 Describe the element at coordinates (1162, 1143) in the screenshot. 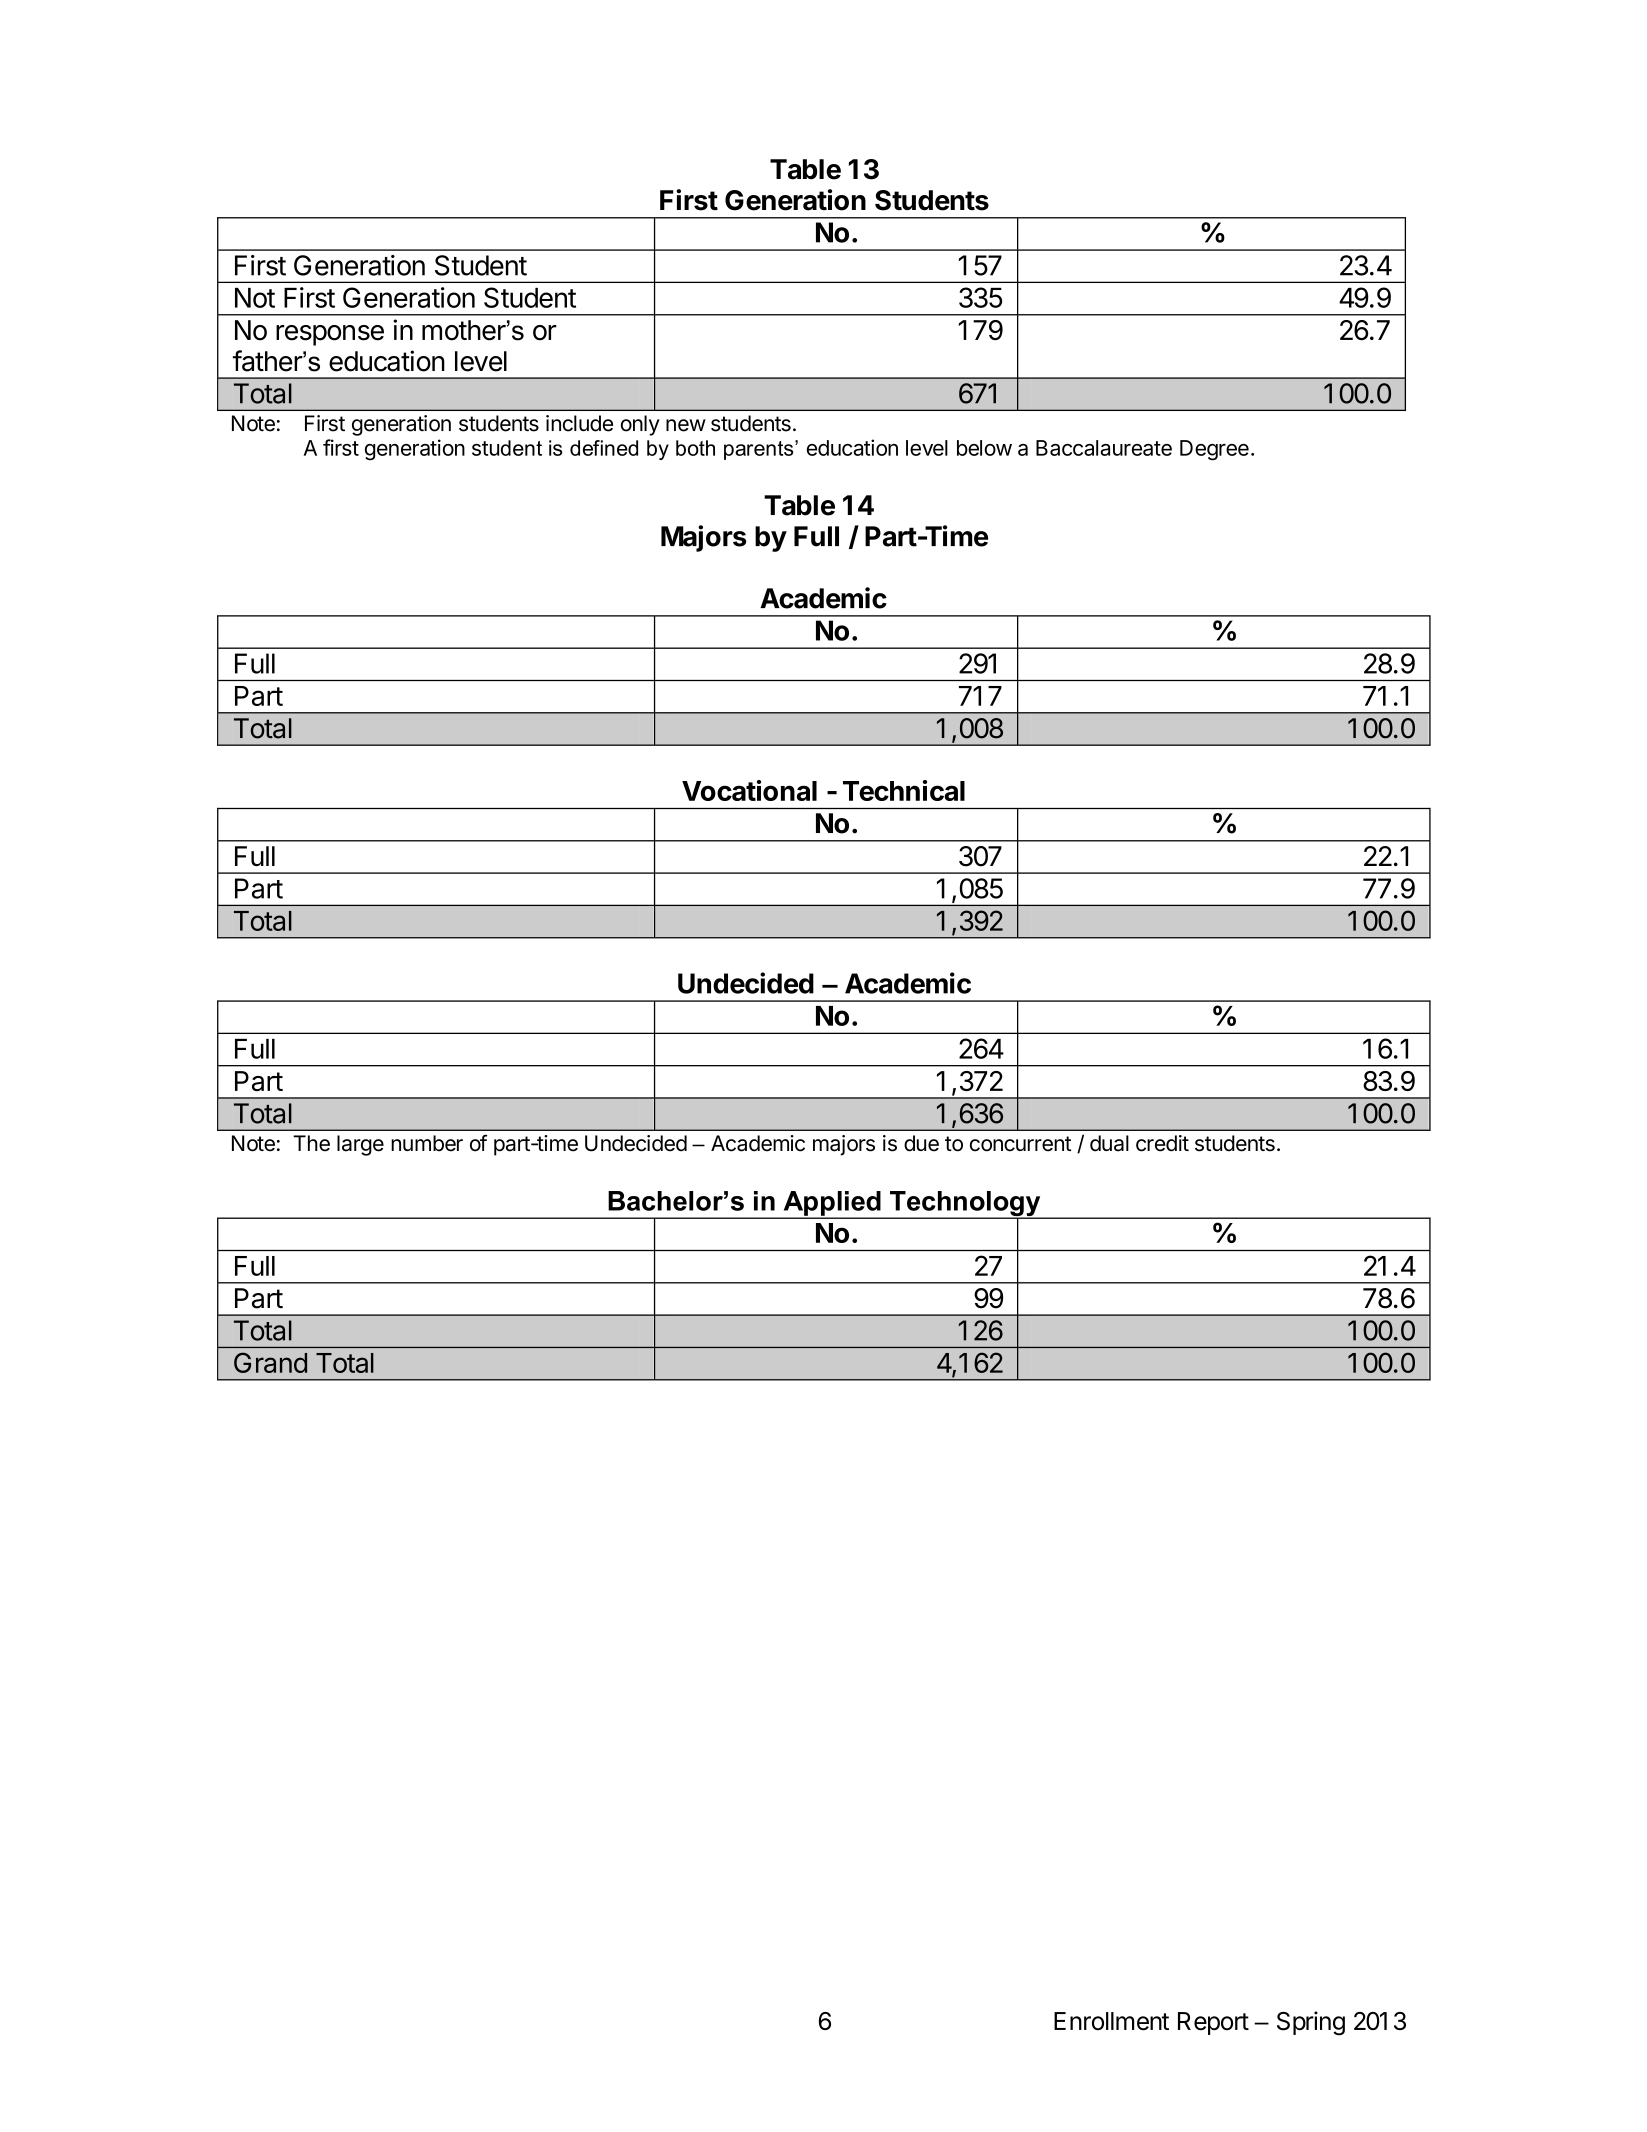

I see `credit` at that location.
